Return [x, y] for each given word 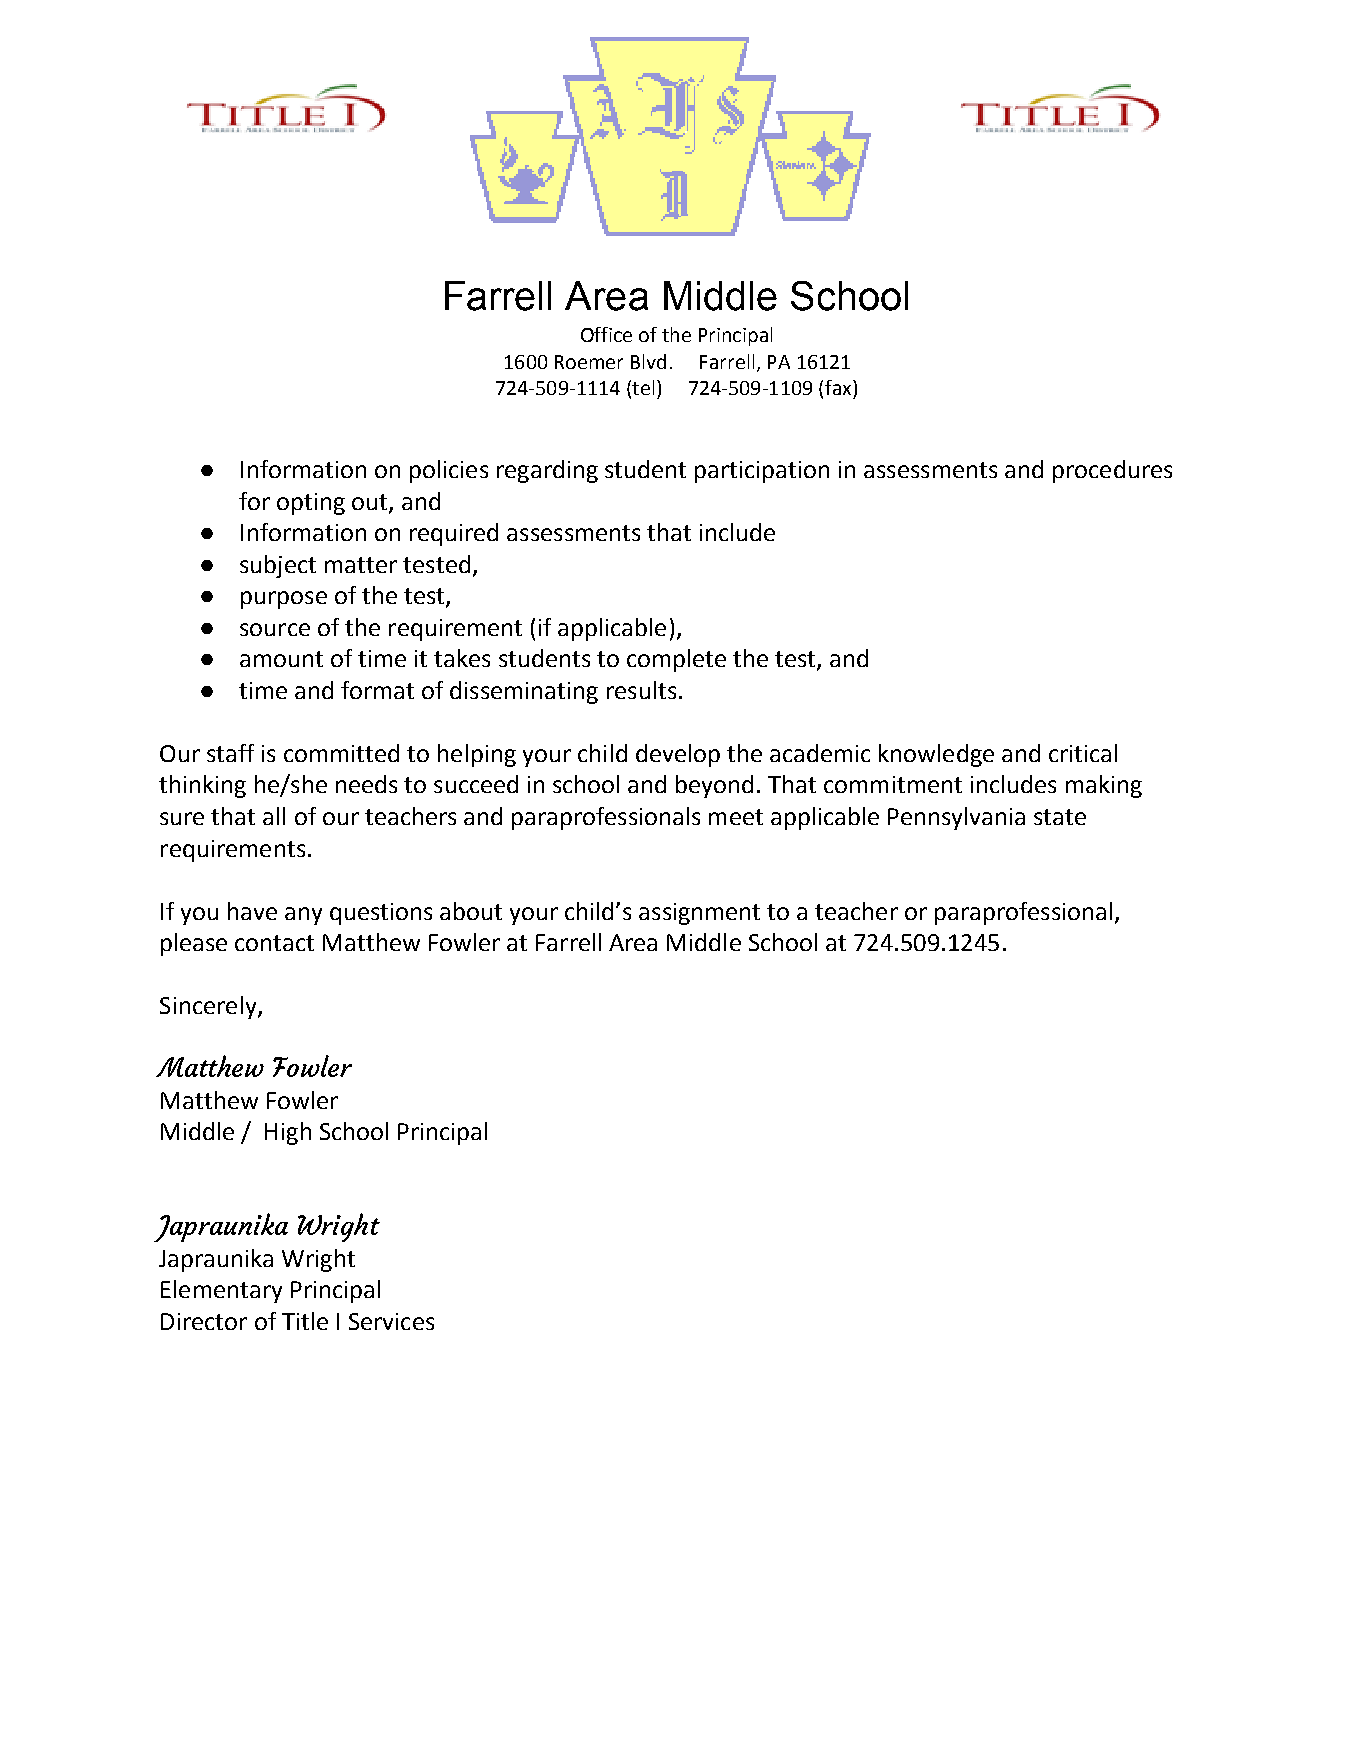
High [288, 1133]
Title [305, 1321]
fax [839, 387]
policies [449, 471]
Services [391, 1321]
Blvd [648, 361]
